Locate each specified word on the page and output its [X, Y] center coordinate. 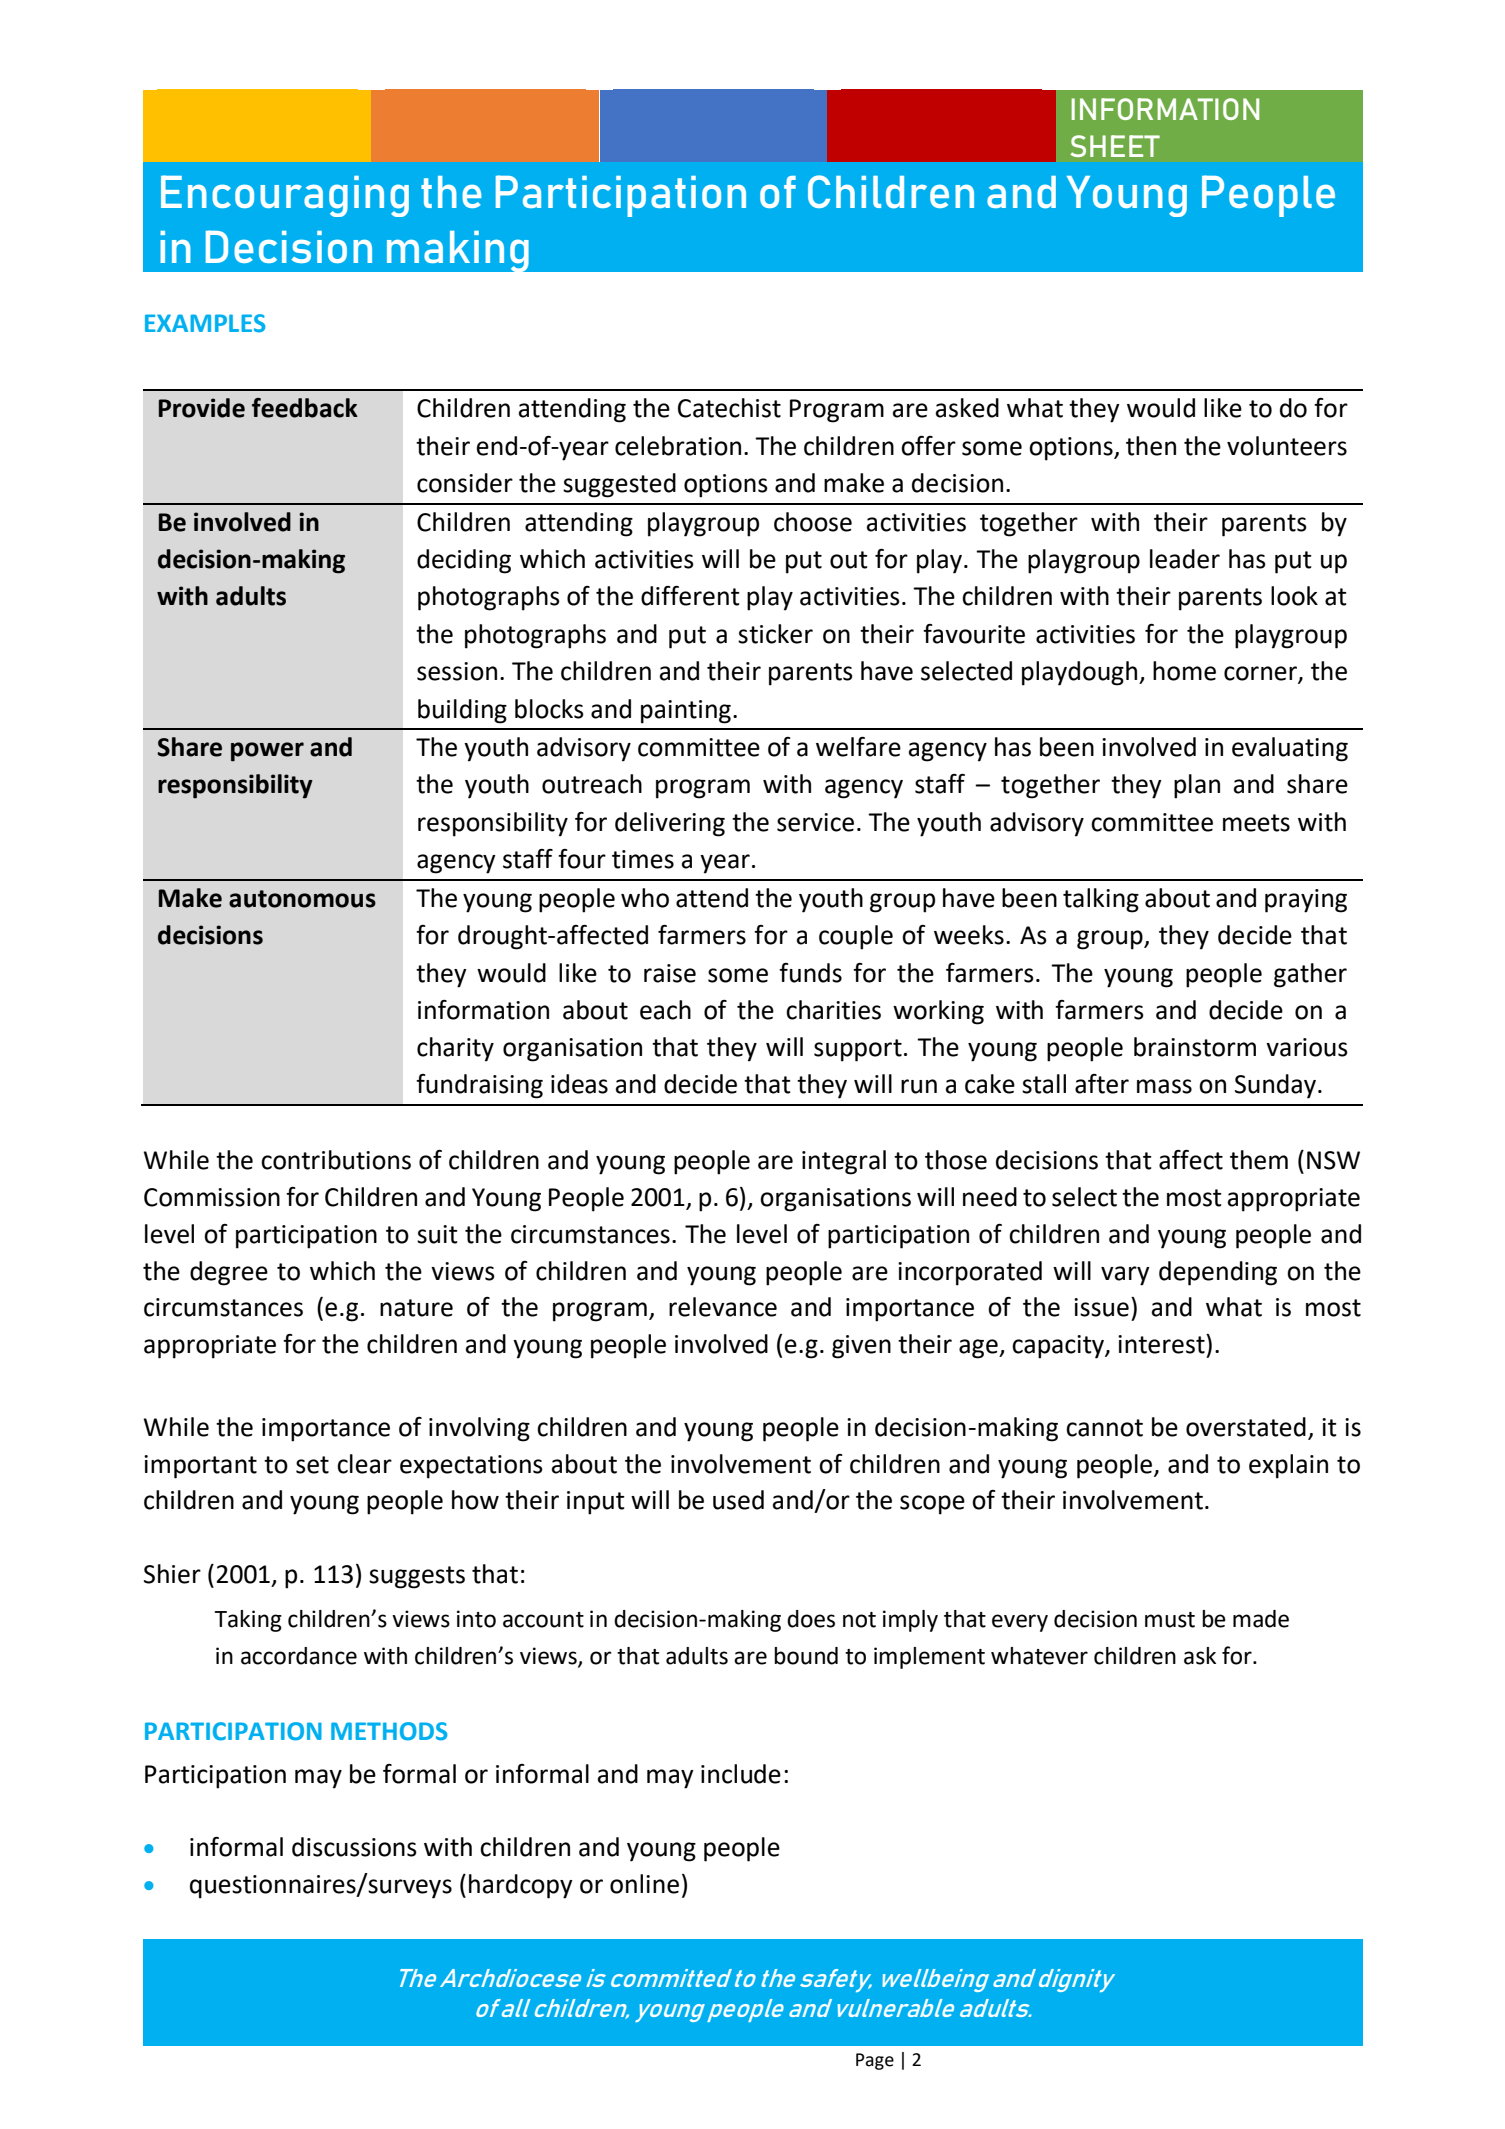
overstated [1246, 1427]
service [815, 822]
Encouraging [285, 196]
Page [875, 2061]
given [861, 1347]
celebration [678, 446]
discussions [354, 1847]
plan [1197, 786]
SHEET [1115, 146]
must [1170, 1620]
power [267, 752]
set [312, 1465]
